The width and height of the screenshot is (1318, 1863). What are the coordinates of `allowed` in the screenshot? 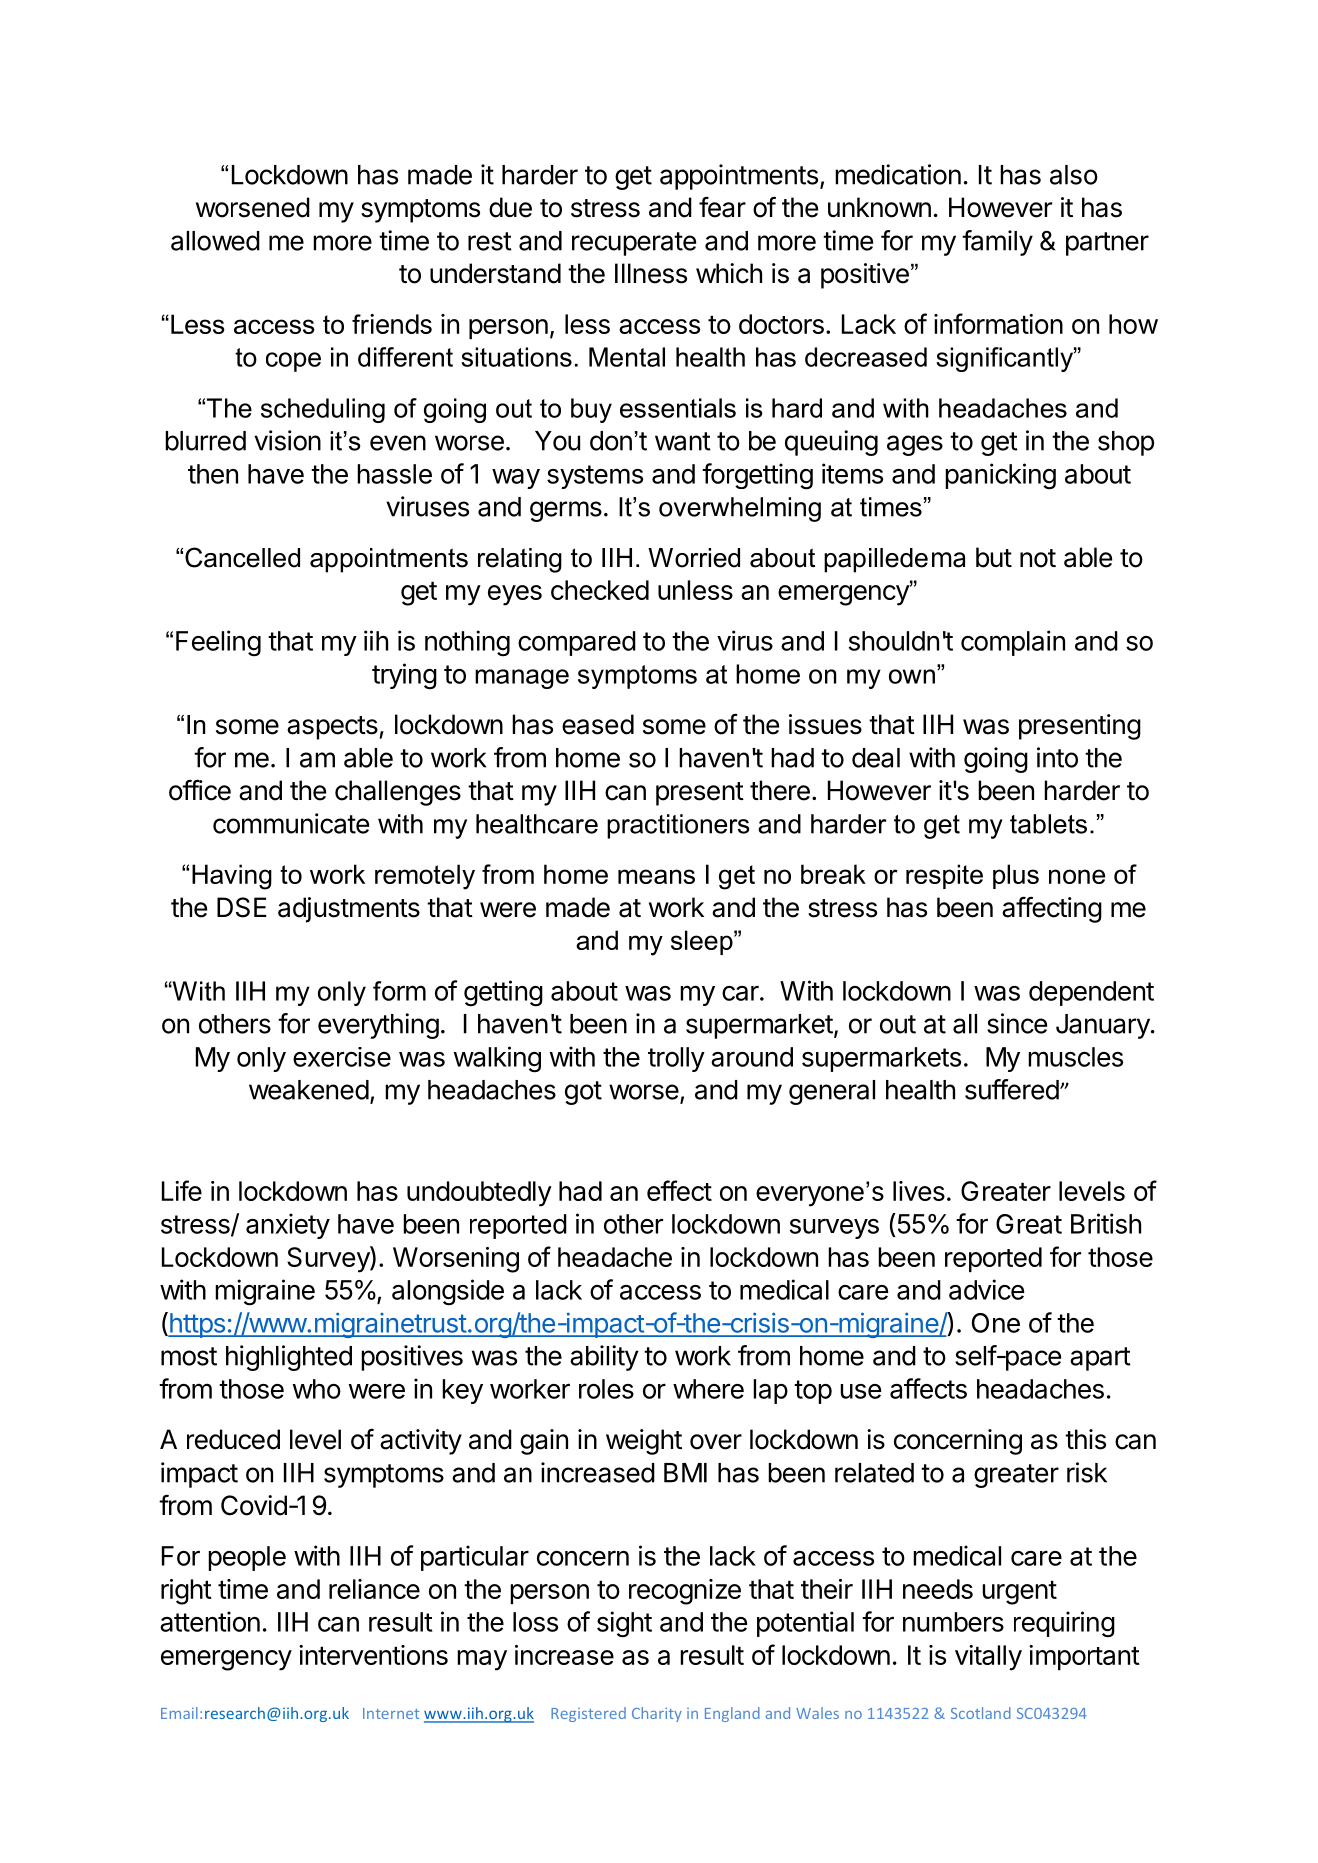 It's located at (215, 241).
